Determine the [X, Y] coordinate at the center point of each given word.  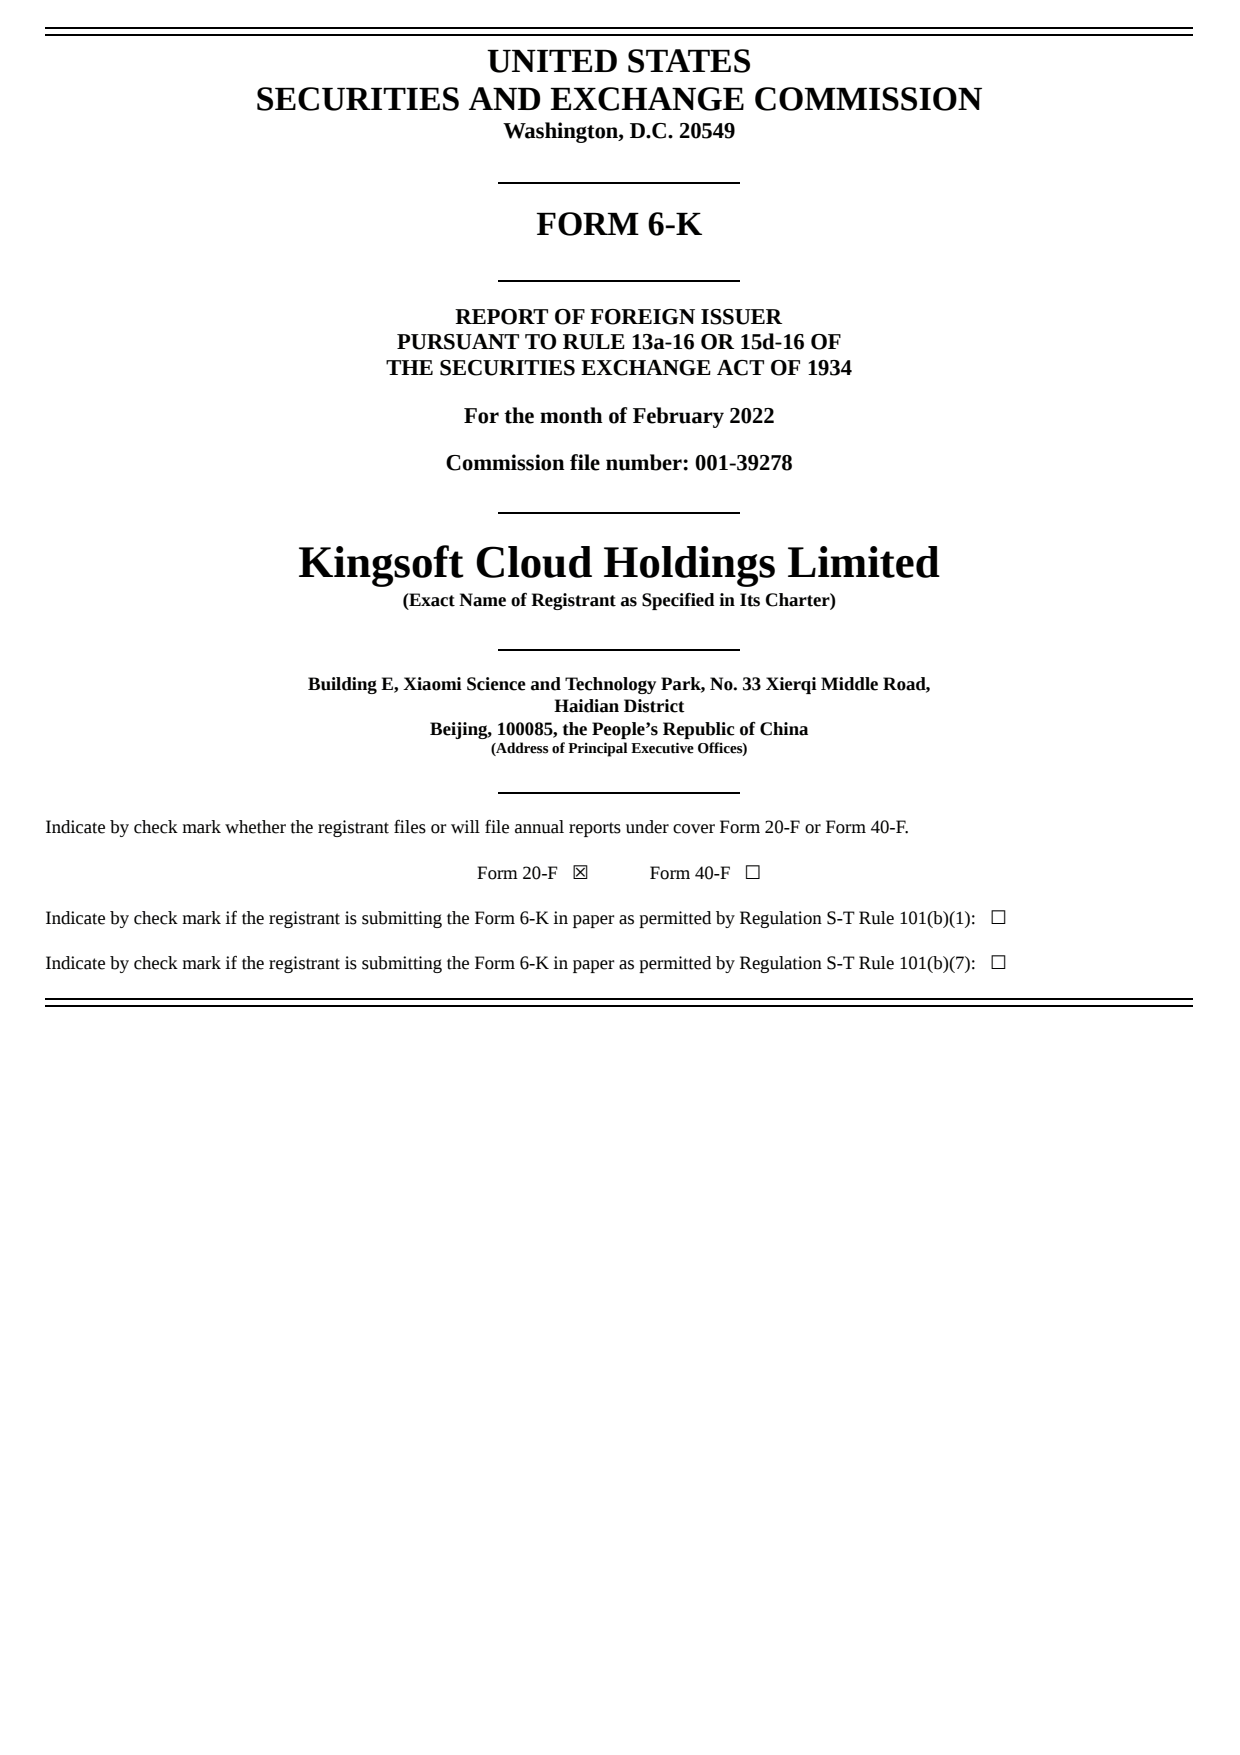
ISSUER [741, 317]
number [645, 462]
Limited [864, 562]
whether [255, 827]
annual [539, 827]
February [678, 417]
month [571, 415]
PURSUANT [458, 342]
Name [482, 600]
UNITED [552, 61]
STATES [689, 61]
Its [750, 600]
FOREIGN [642, 317]
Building [342, 685]
